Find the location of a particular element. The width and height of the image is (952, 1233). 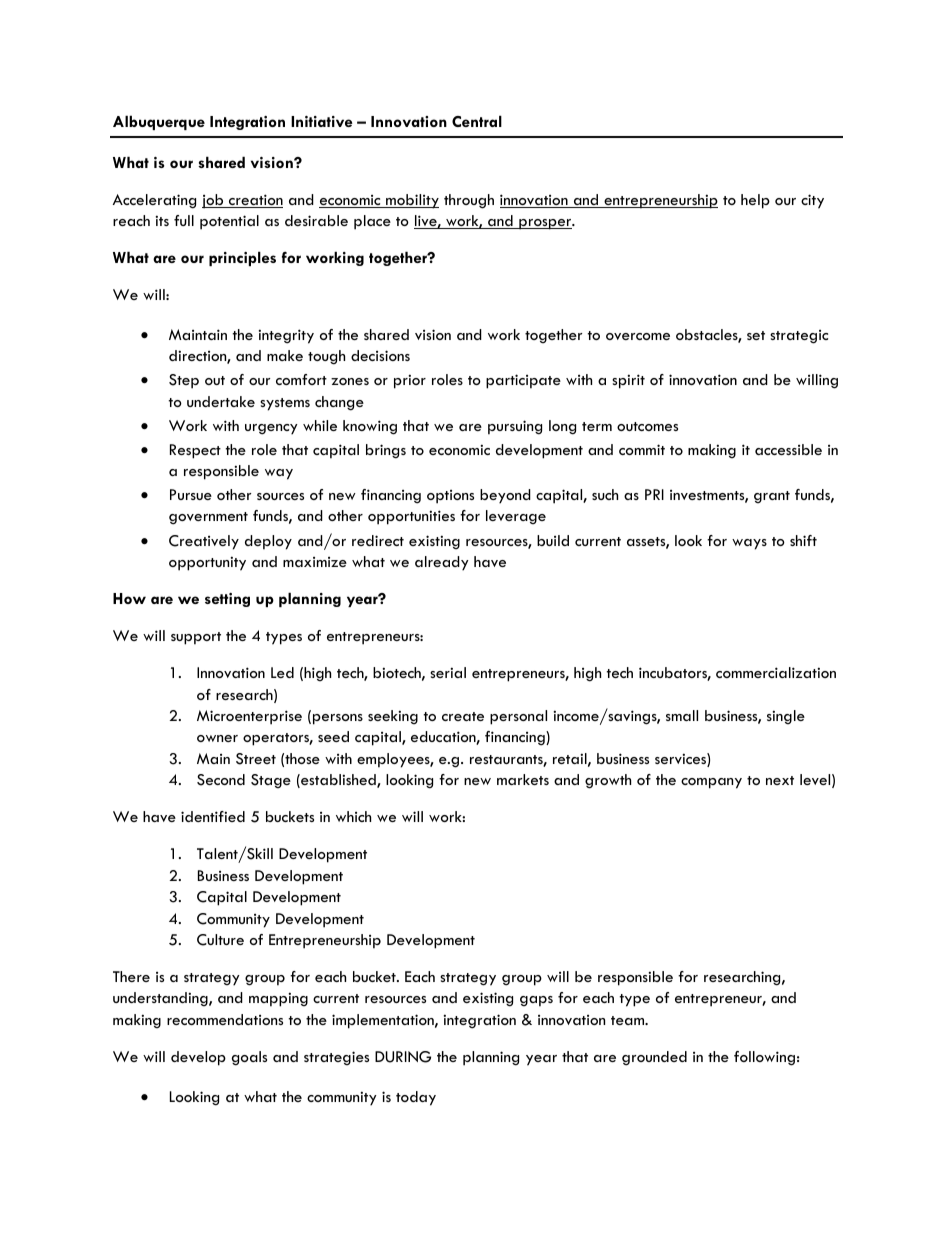

markets is located at coordinates (523, 779).
